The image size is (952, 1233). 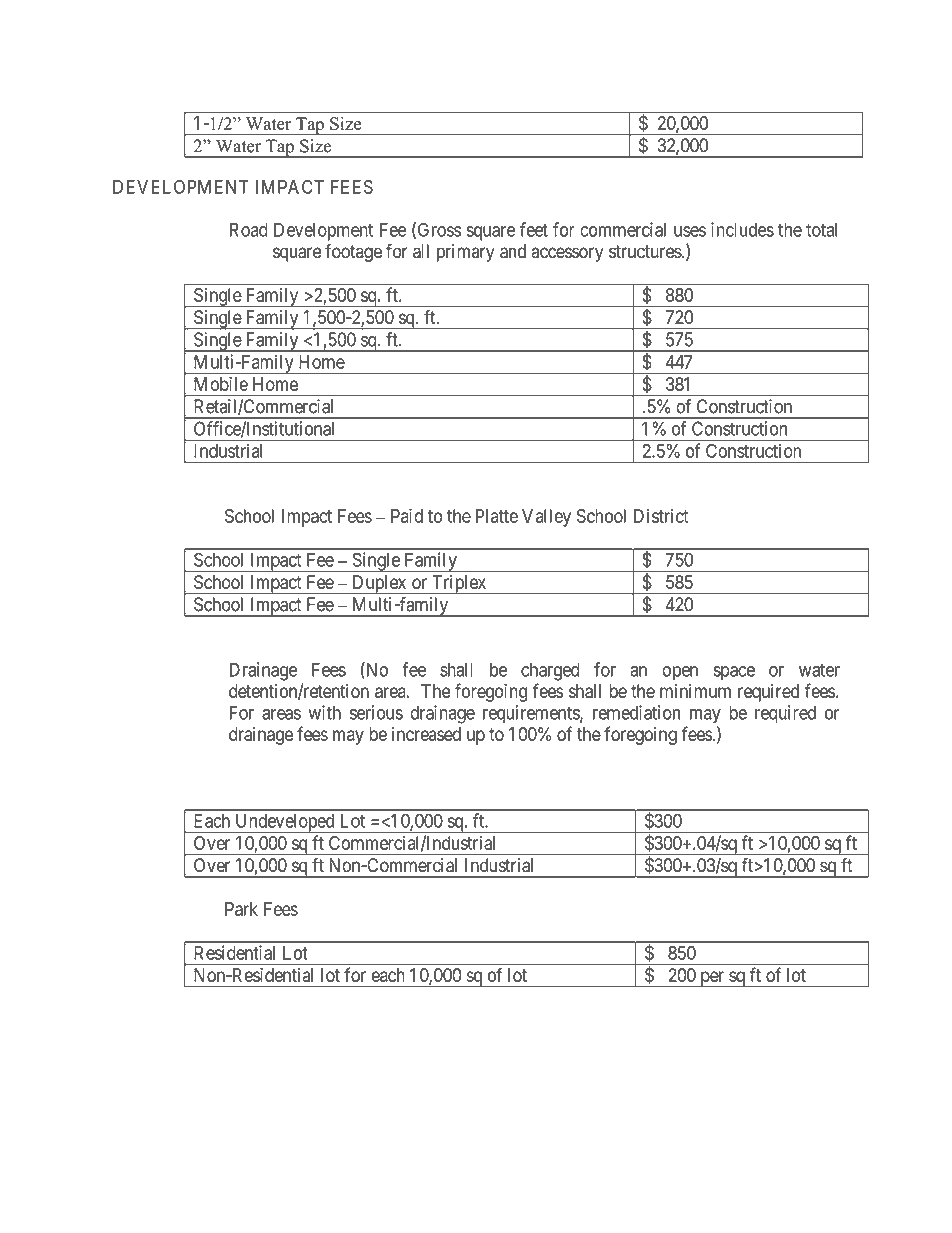 I want to click on Mobile, so click(x=221, y=384).
